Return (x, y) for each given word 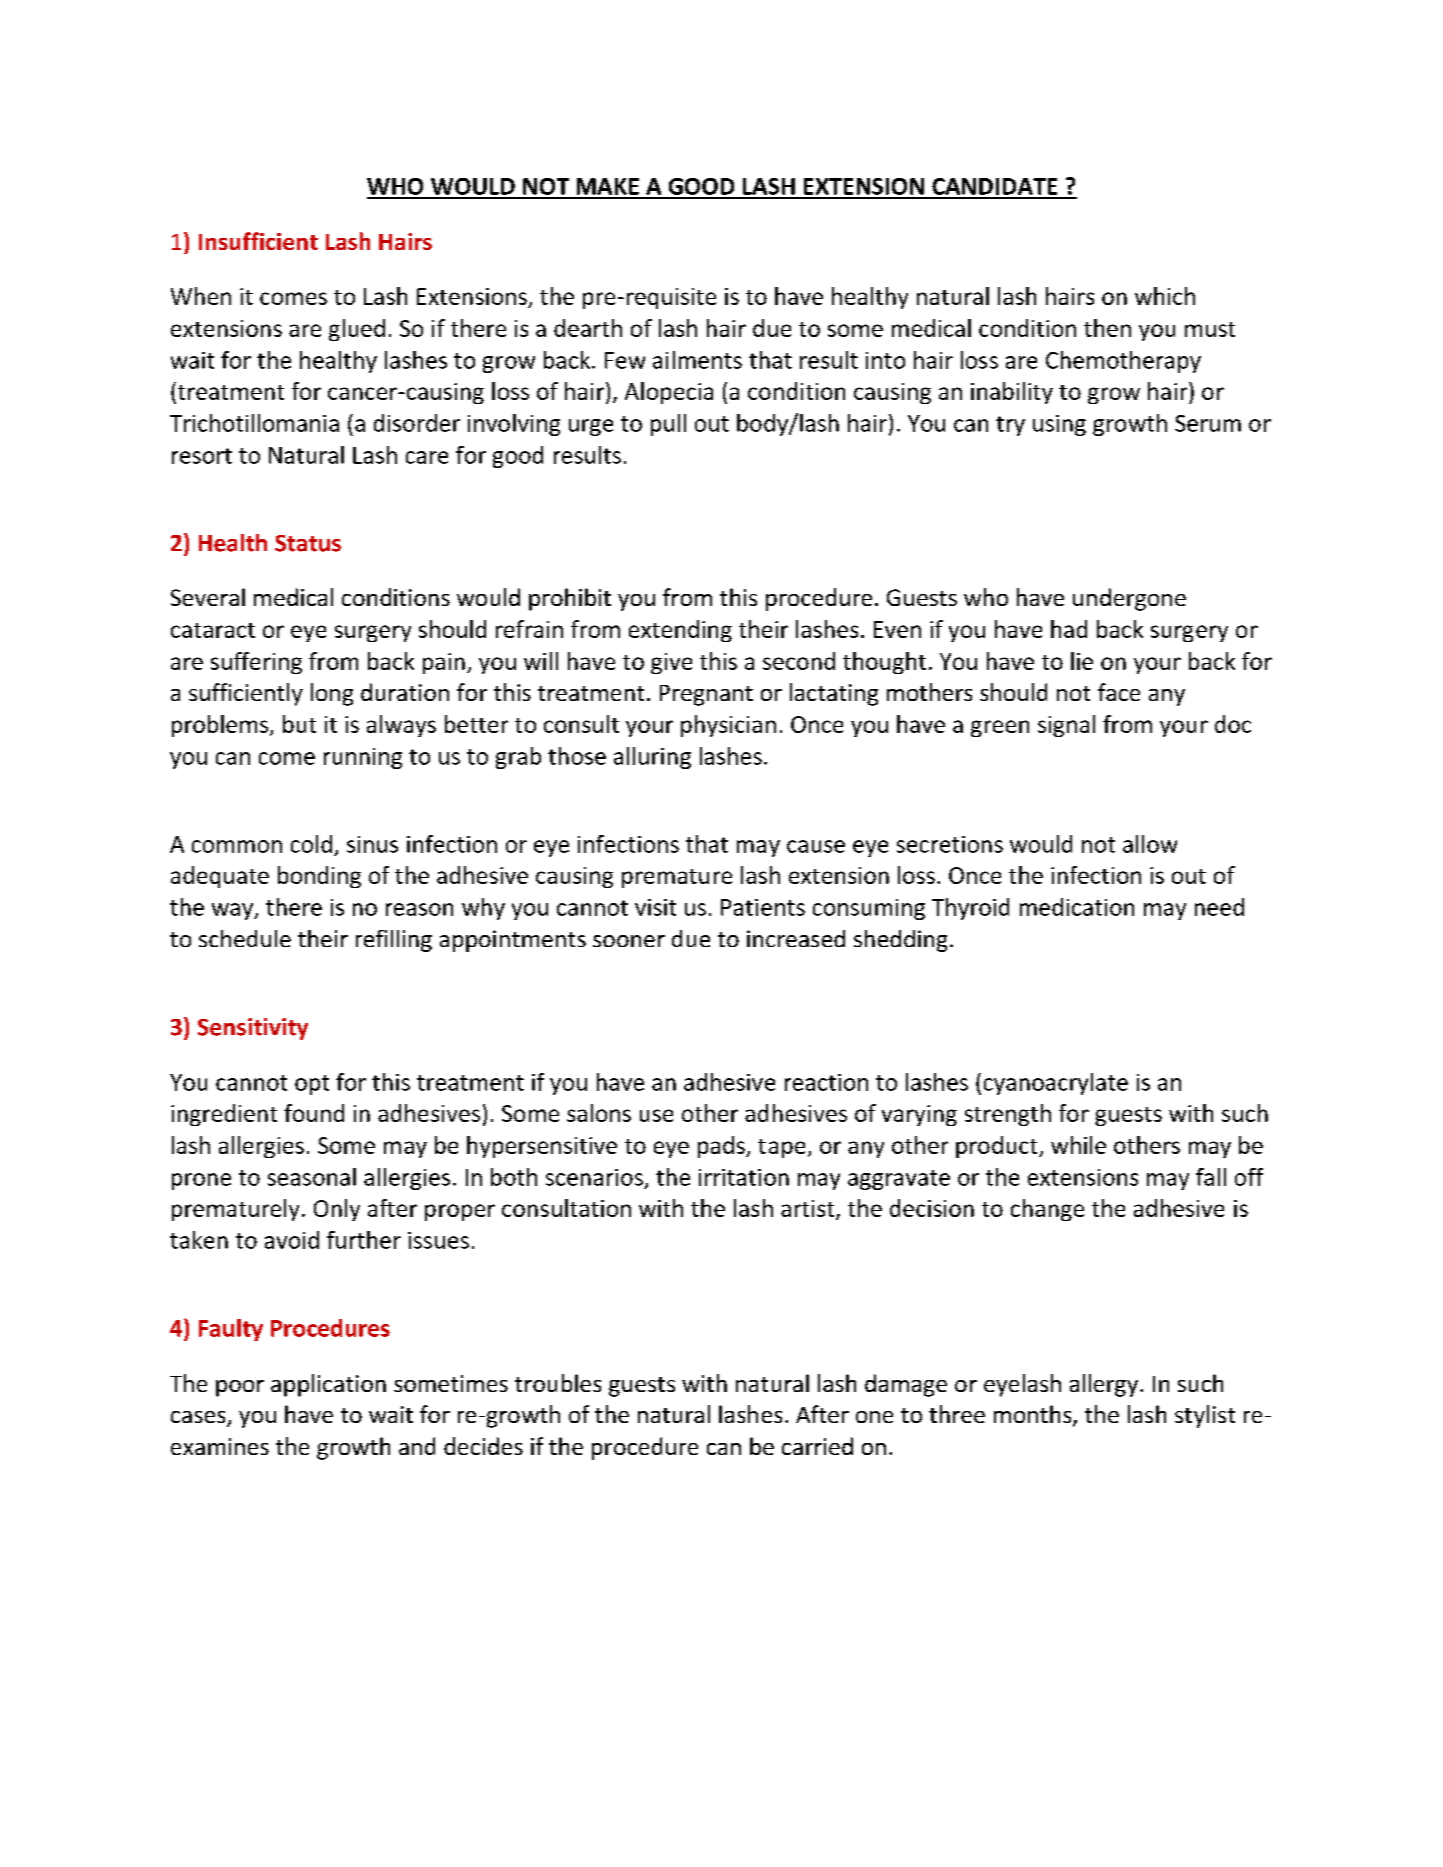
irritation (744, 1177)
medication (1077, 907)
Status (308, 543)
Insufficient (258, 241)
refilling (394, 941)
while (1078, 1145)
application (328, 1385)
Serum (1208, 423)
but (299, 724)
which (1165, 296)
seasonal (312, 1177)
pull (668, 425)
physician (728, 726)
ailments (697, 360)
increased (796, 938)
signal (1066, 726)
